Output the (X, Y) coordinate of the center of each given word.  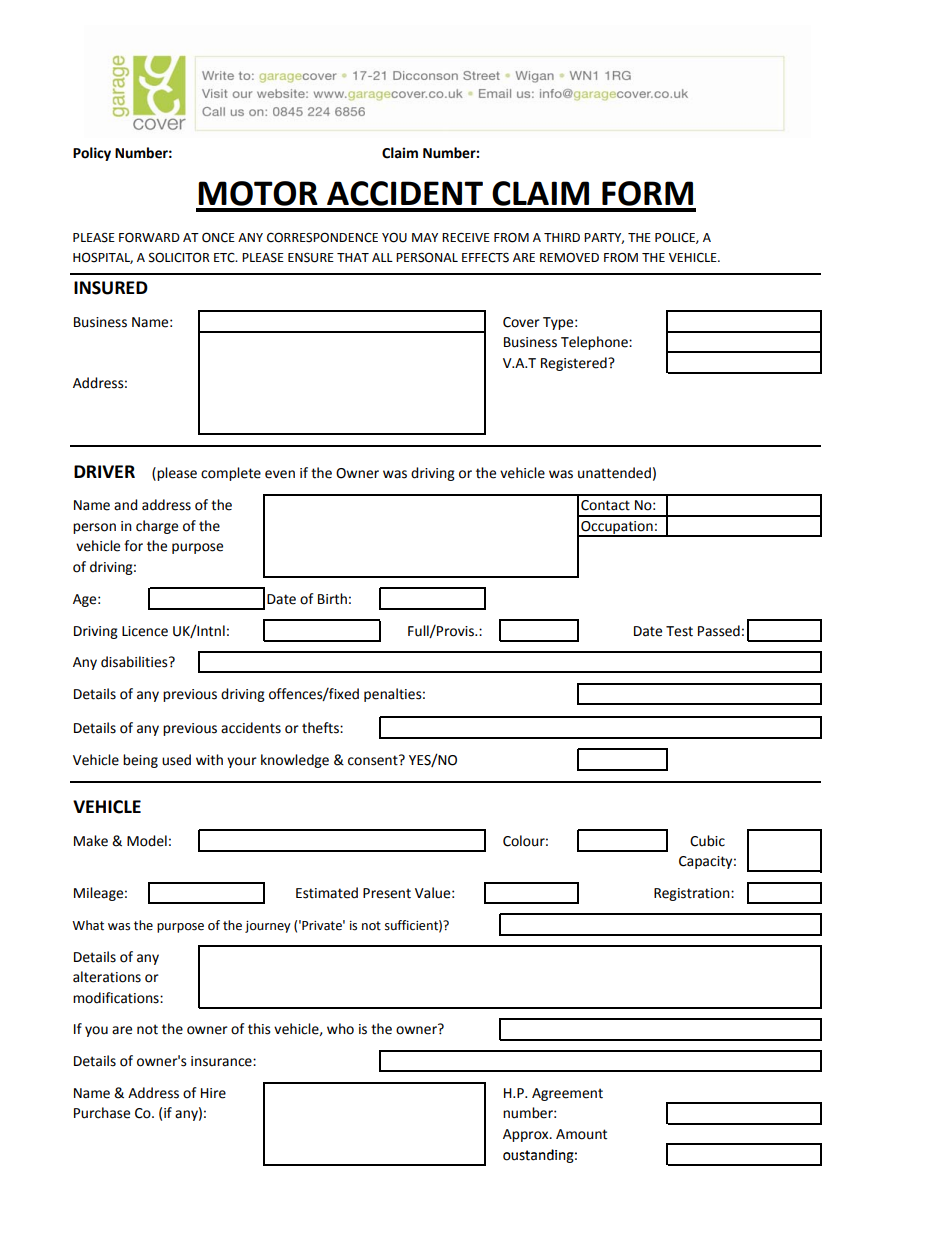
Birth (332, 599)
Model (147, 841)
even (280, 474)
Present (387, 893)
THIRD (562, 237)
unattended (614, 473)
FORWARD (149, 237)
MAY (425, 237)
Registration (693, 894)
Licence (145, 631)
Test (679, 631)
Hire (213, 1093)
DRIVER (104, 471)
